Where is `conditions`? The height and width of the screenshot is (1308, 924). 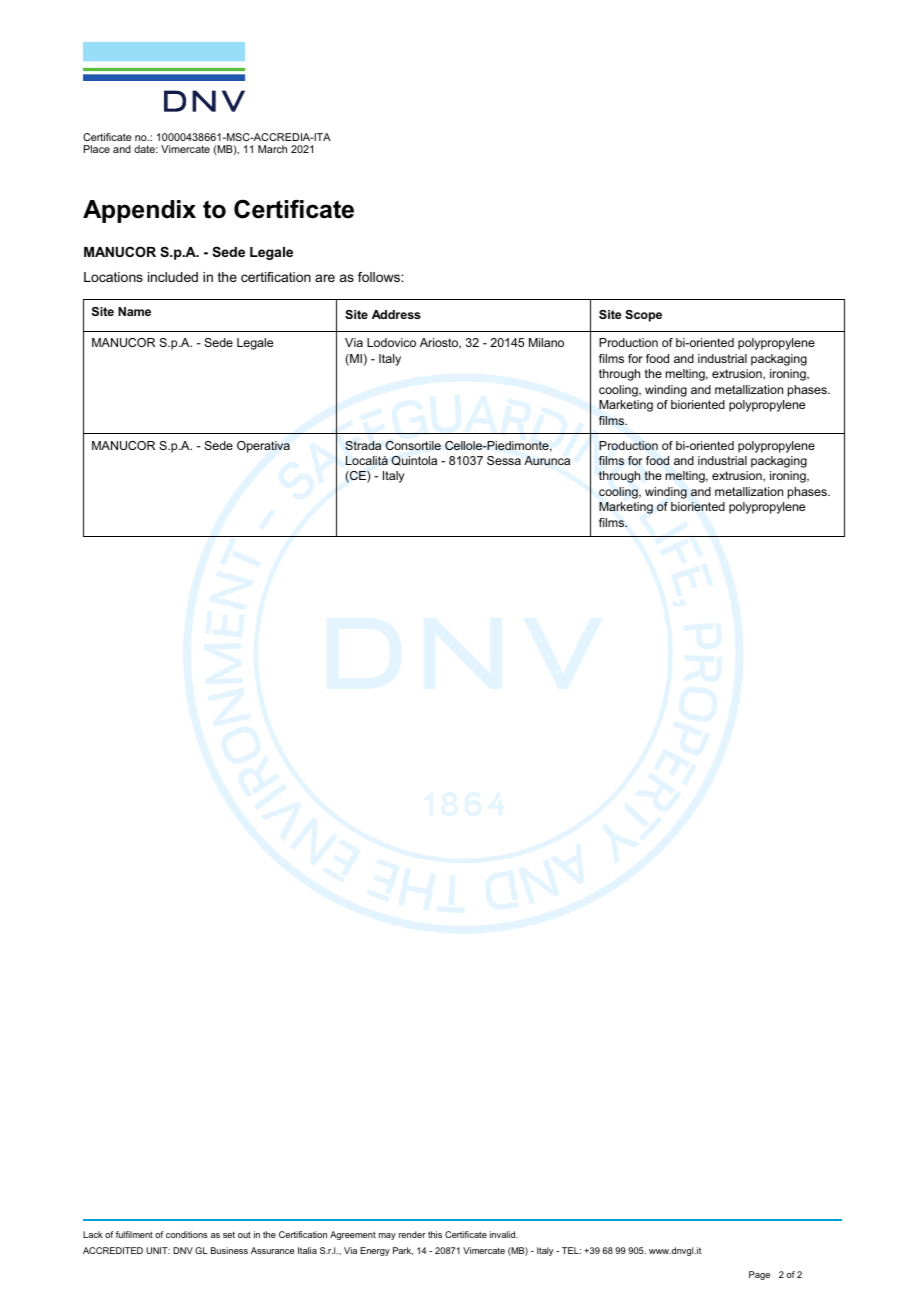
conditions is located at coordinates (187, 1234).
